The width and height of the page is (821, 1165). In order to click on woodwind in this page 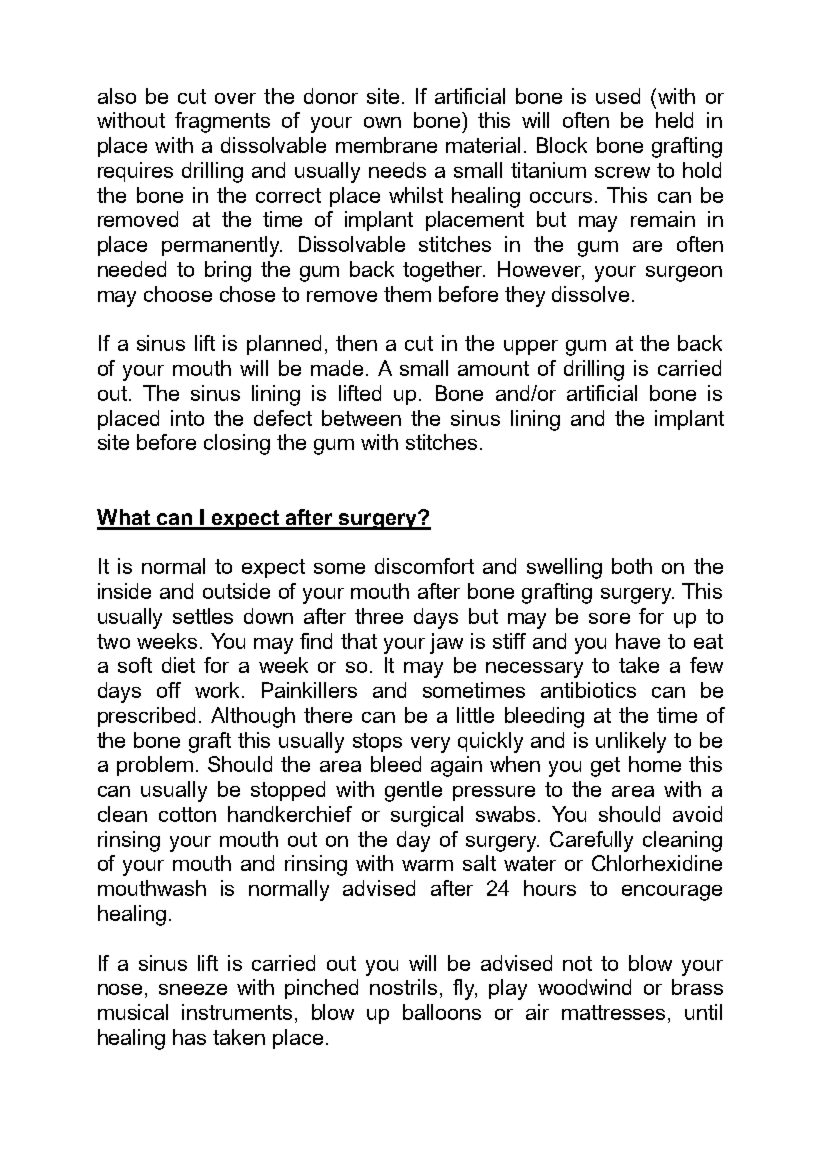, I will do `click(584, 987)`.
